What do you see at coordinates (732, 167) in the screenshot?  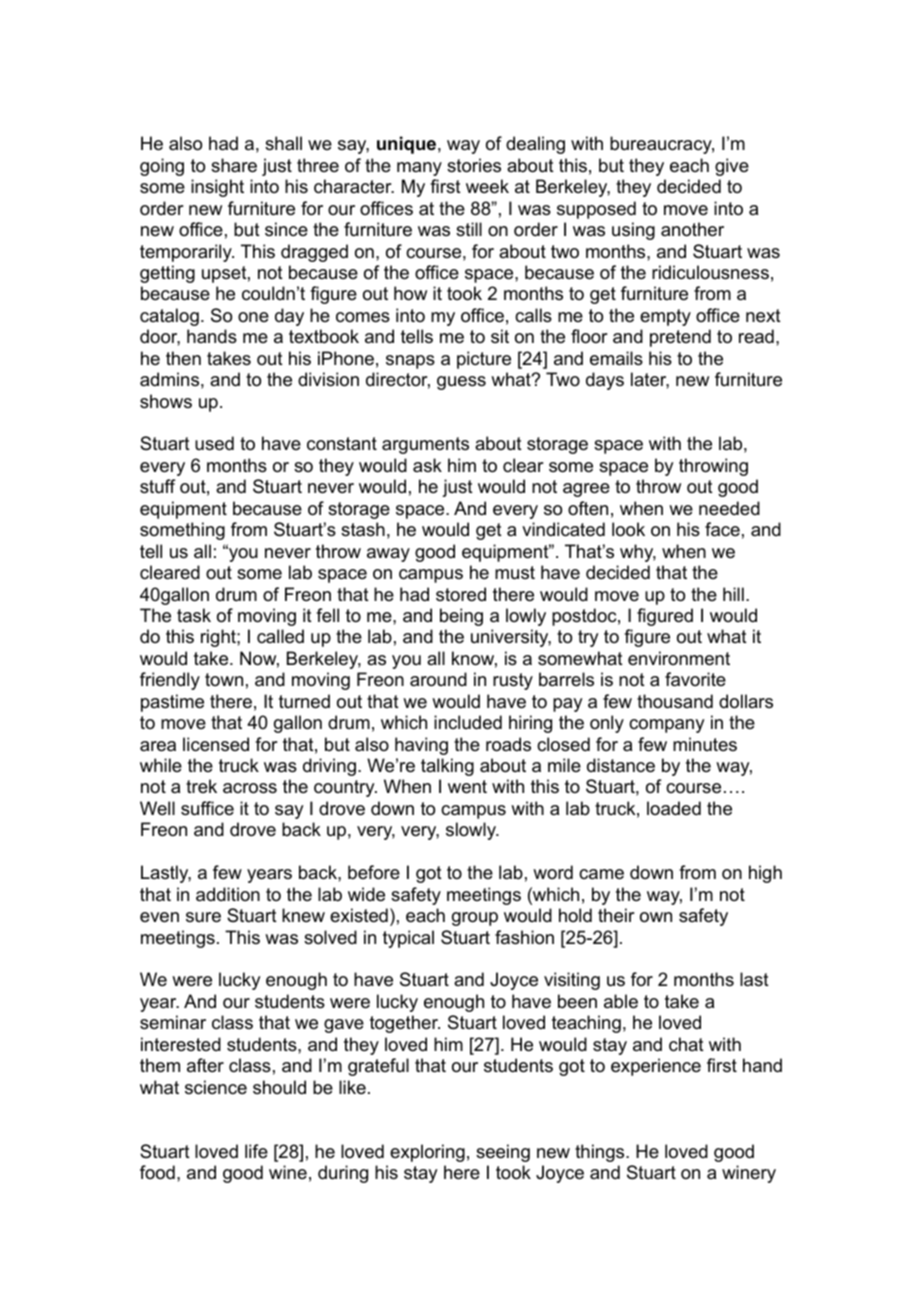 I see `give` at bounding box center [732, 167].
